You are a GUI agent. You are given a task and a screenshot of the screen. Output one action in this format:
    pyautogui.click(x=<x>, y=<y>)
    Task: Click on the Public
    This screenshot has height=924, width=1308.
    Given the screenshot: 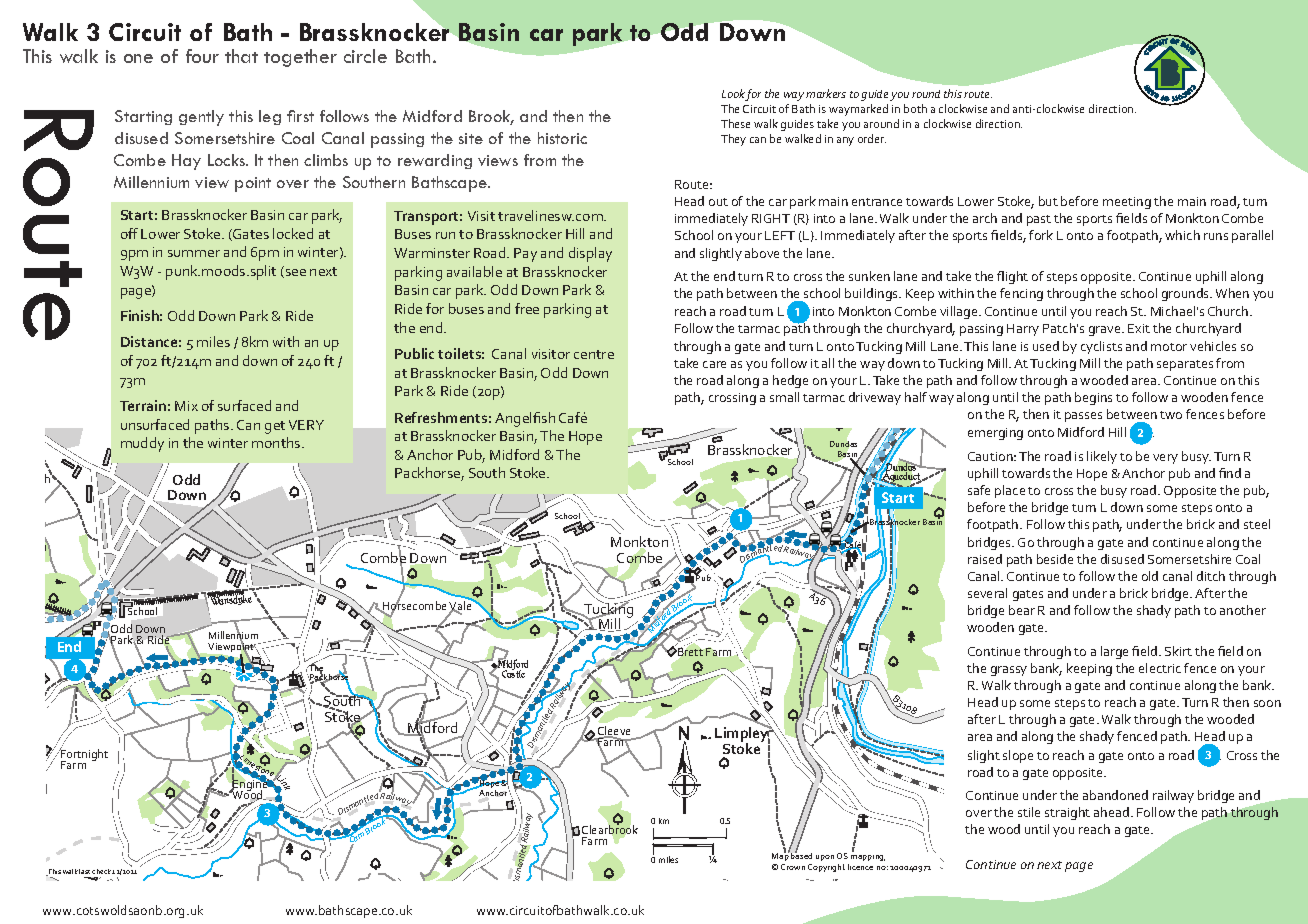 What is the action you would take?
    pyautogui.click(x=414, y=353)
